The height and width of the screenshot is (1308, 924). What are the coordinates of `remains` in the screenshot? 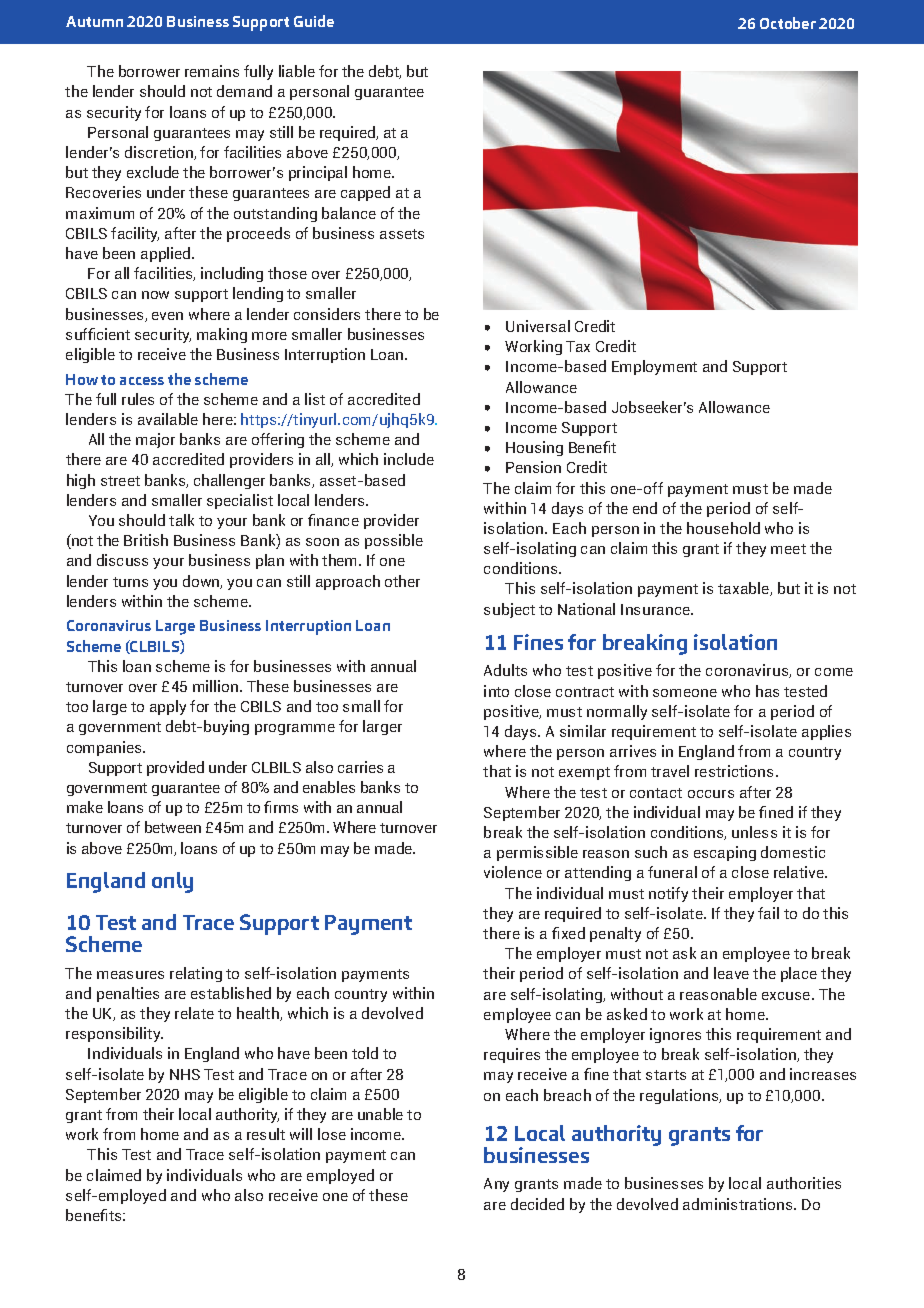 It's located at (212, 71).
